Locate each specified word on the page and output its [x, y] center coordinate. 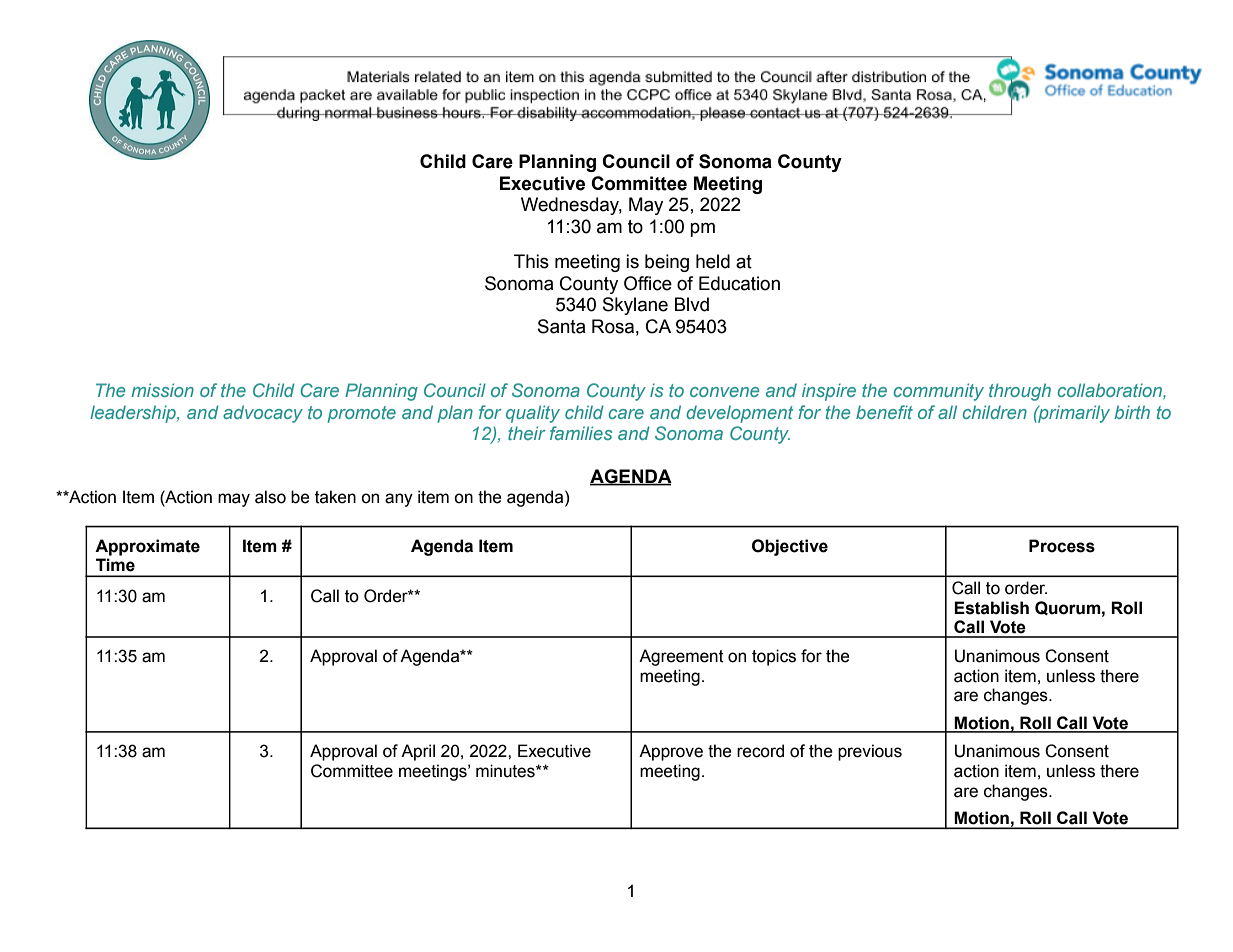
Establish [991, 608]
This [531, 261]
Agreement [681, 657]
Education [739, 283]
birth [1132, 412]
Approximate [147, 547]
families [581, 433]
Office [648, 283]
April [418, 752]
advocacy [263, 414]
